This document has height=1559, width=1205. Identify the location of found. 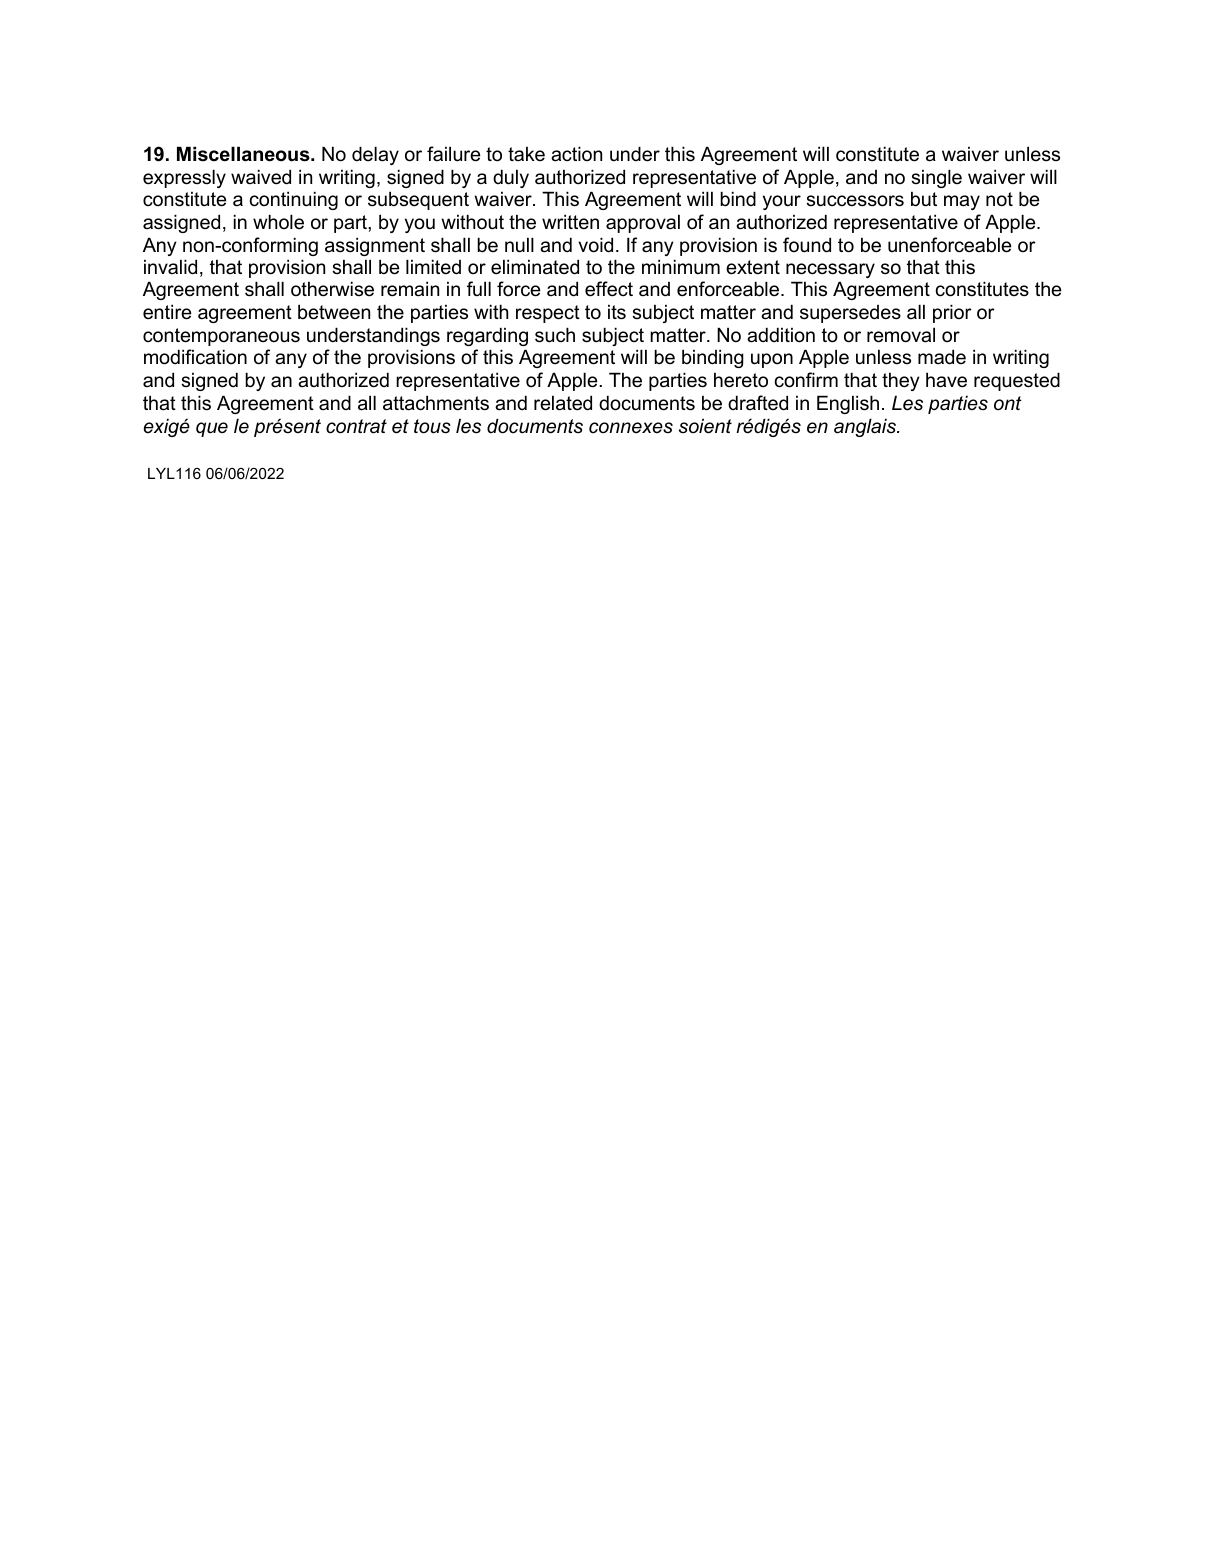
(807, 245).
